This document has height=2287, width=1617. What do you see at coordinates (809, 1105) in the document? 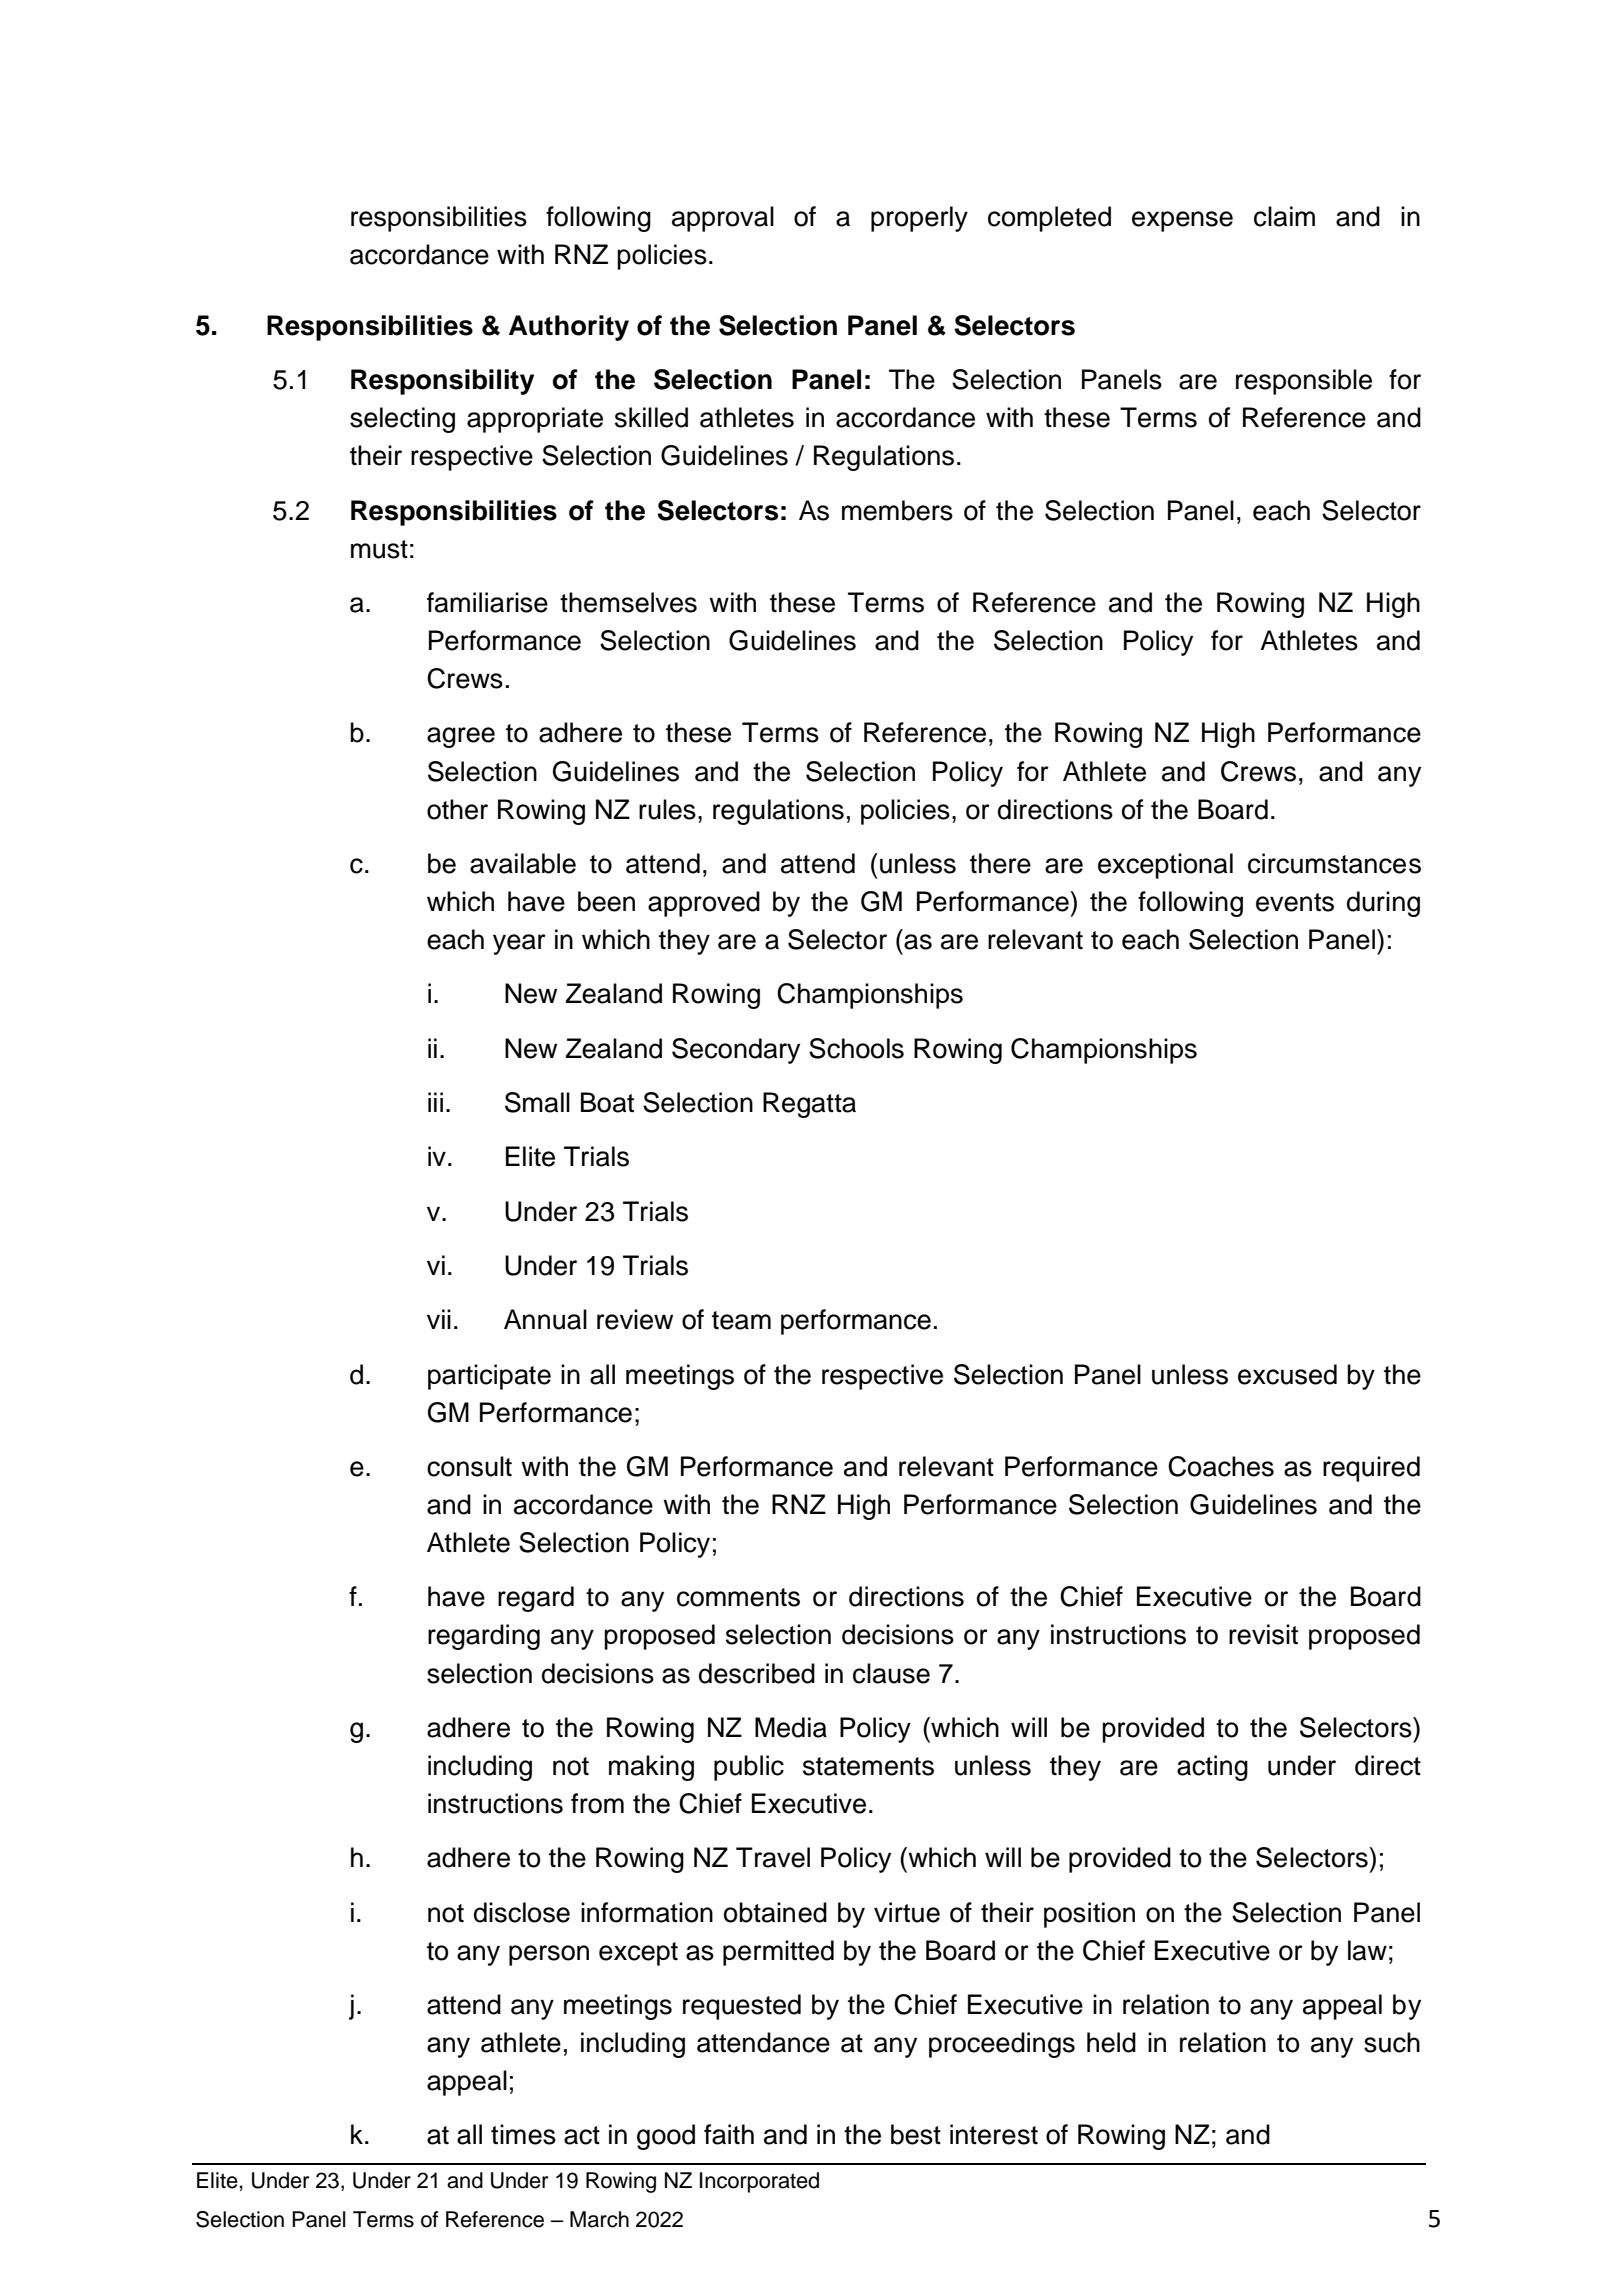
I see `Regatta` at bounding box center [809, 1105].
